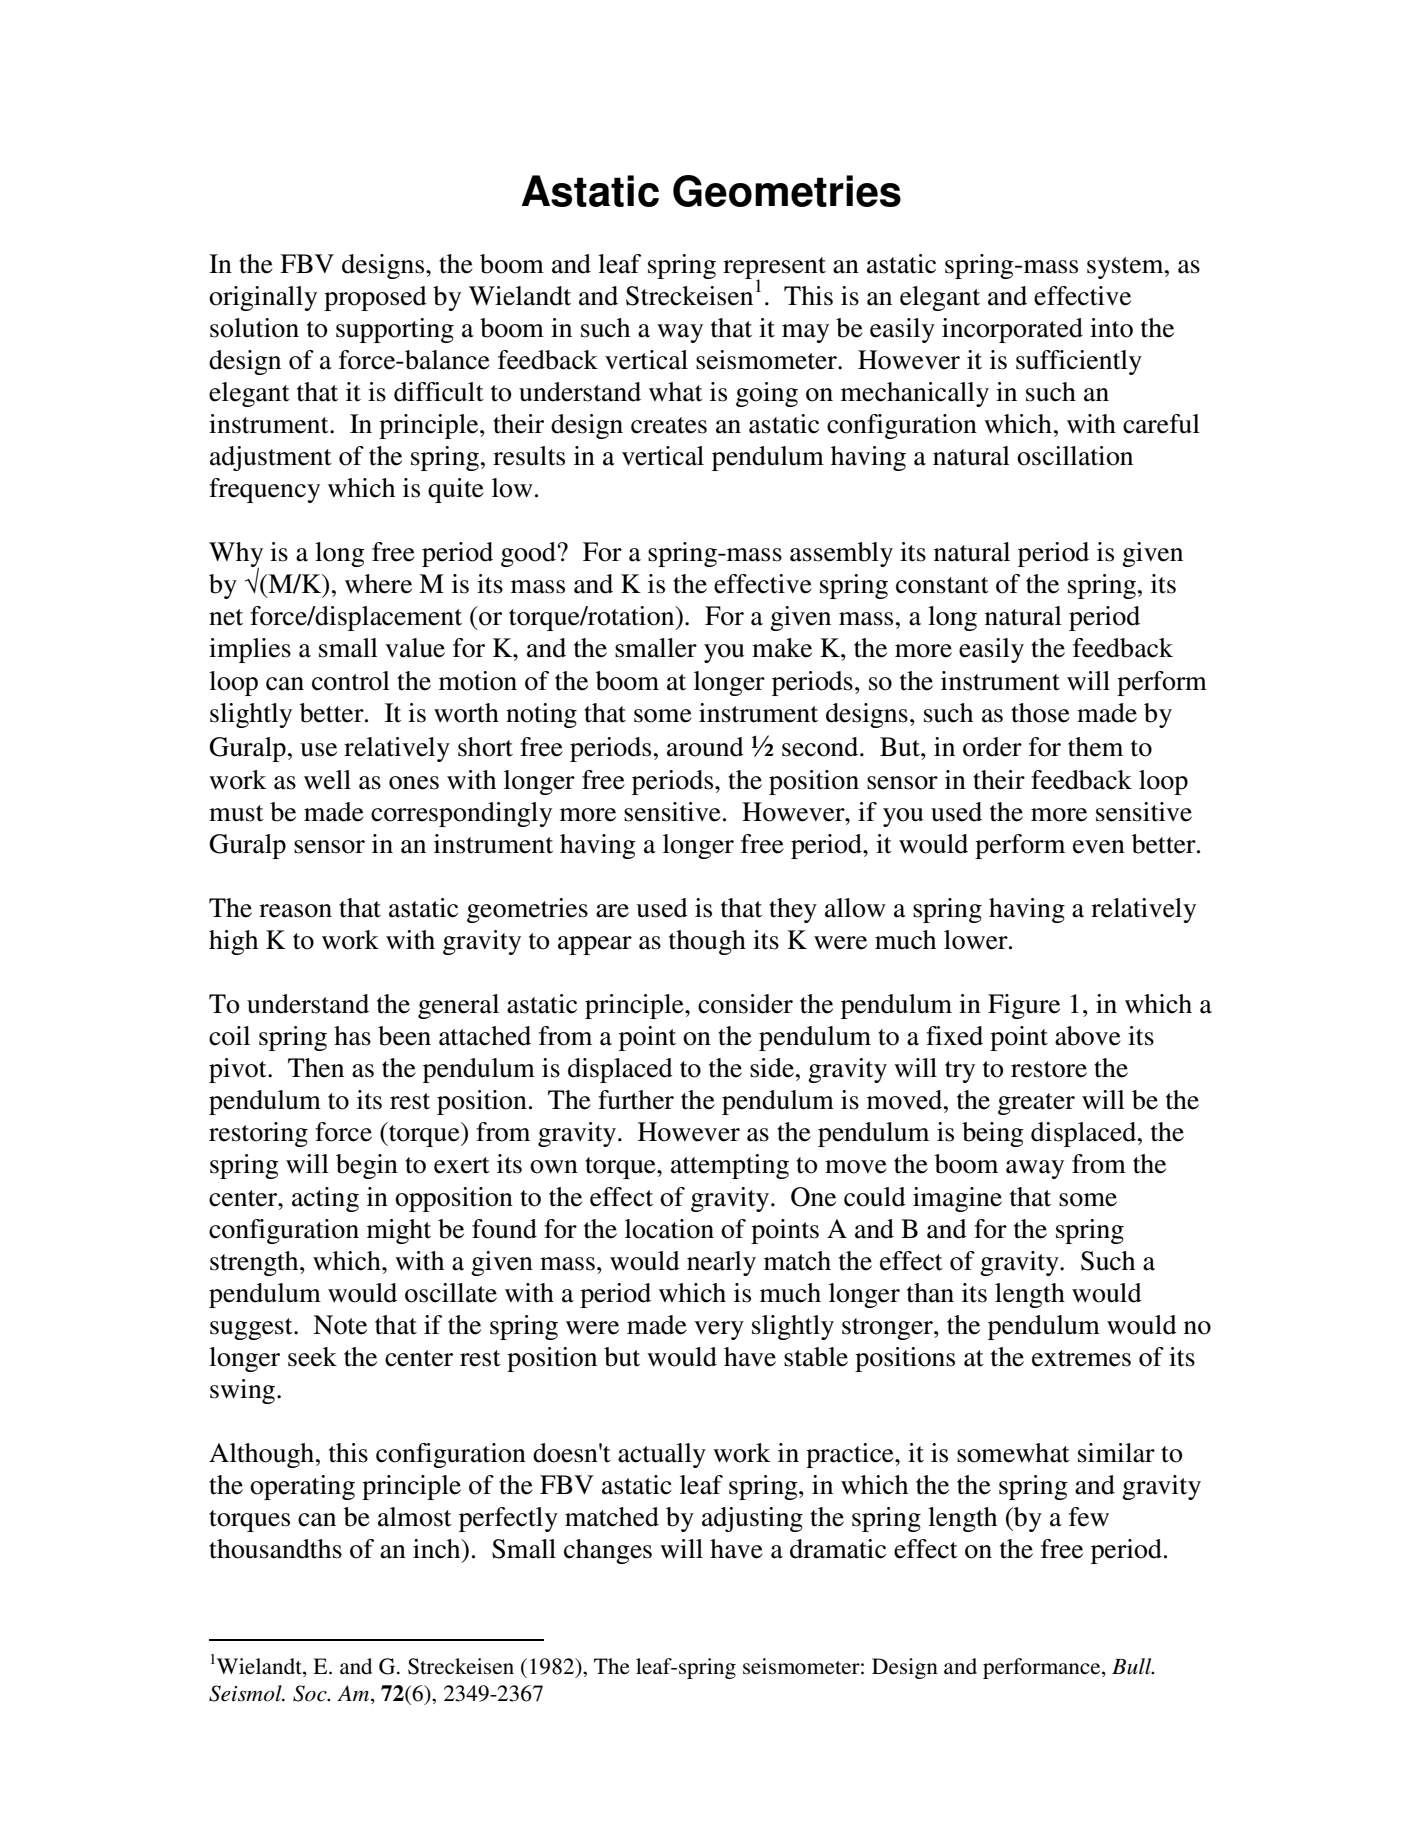 The image size is (1423, 1841). What do you see at coordinates (774, 269) in the screenshot?
I see `represent` at bounding box center [774, 269].
